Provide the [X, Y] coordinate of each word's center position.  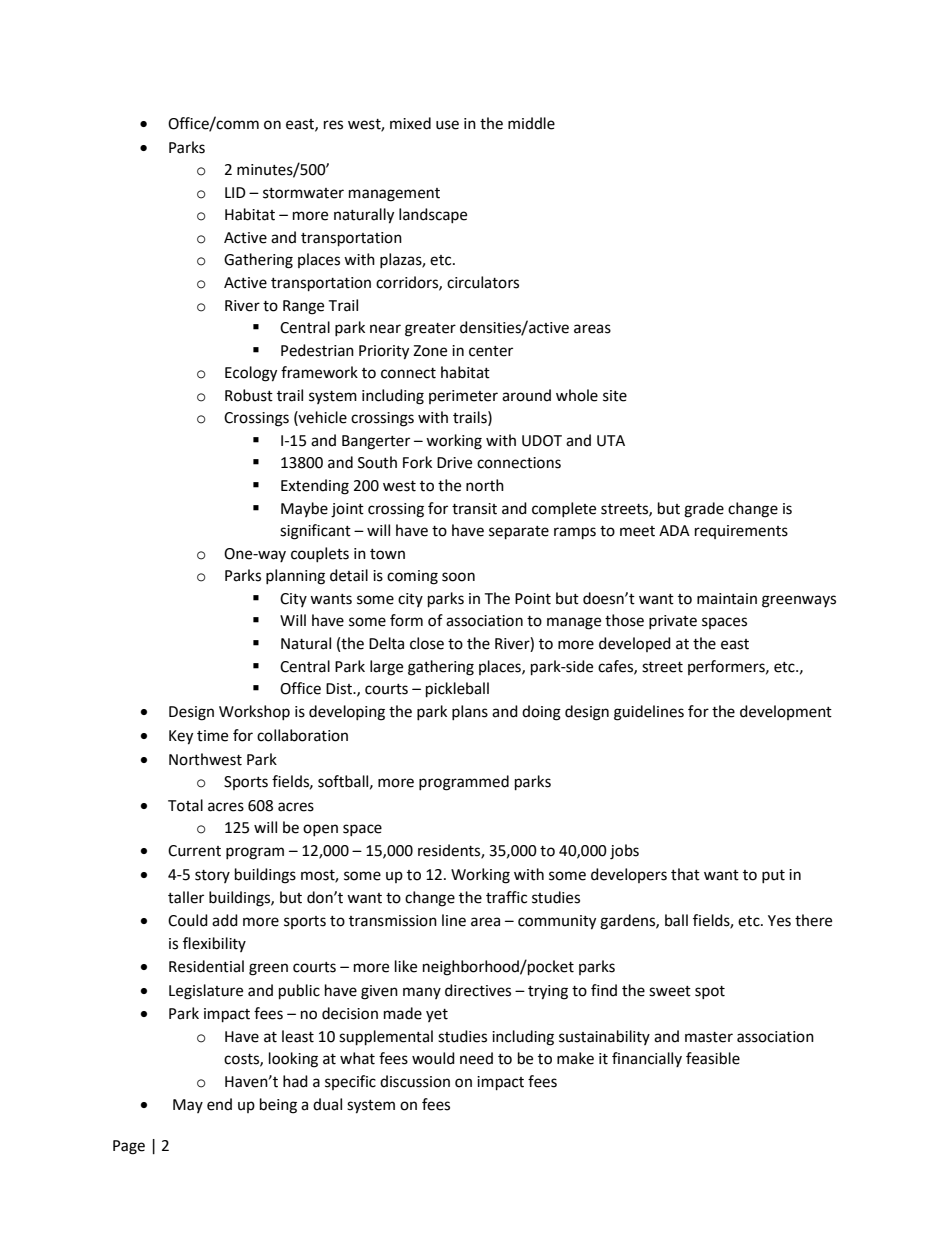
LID [235, 192]
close [427, 643]
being [278, 1106]
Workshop [254, 712]
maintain [727, 599]
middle [531, 123]
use [447, 125]
